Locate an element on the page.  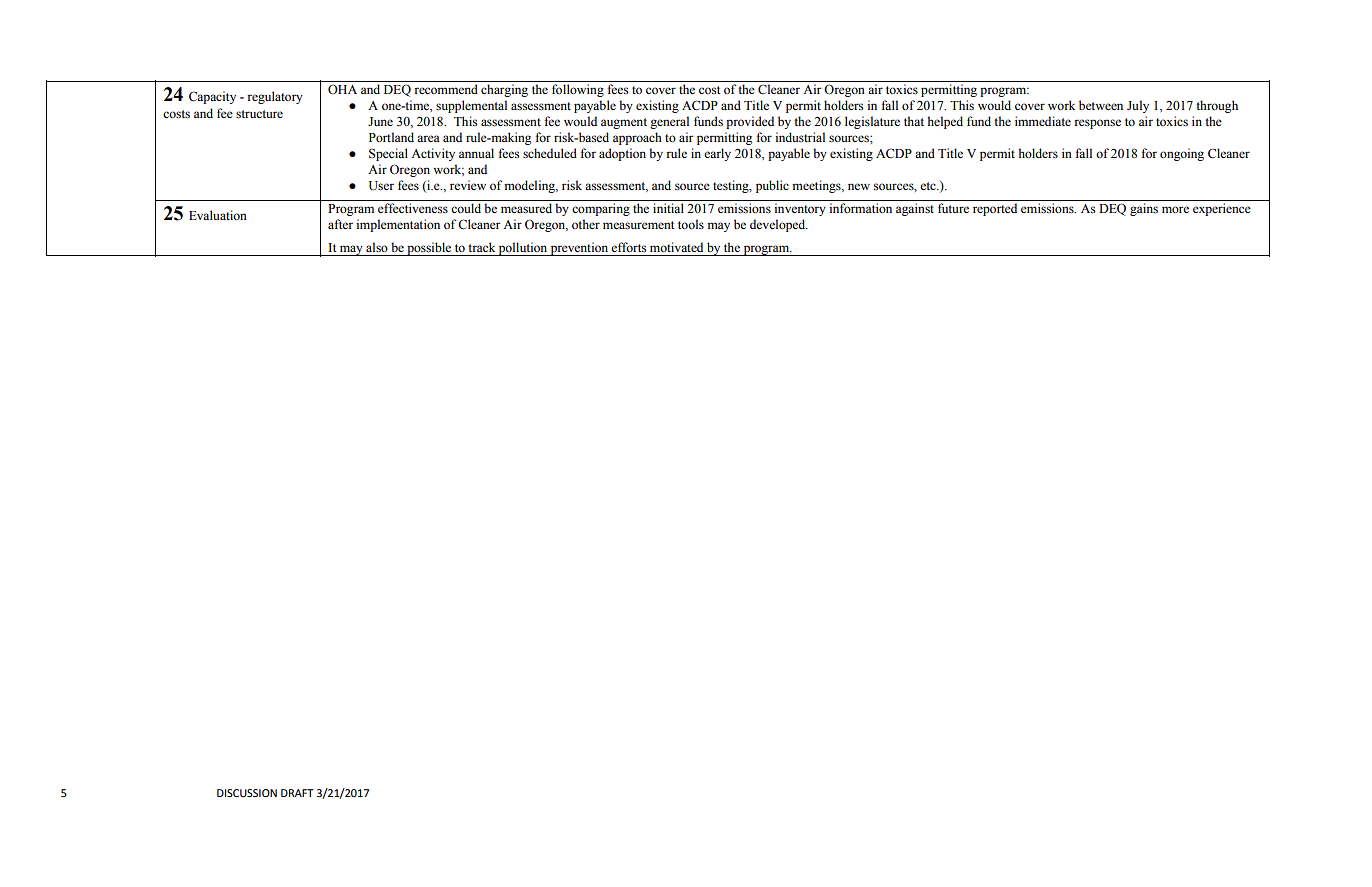
DISCUSSION is located at coordinates (247, 793).
